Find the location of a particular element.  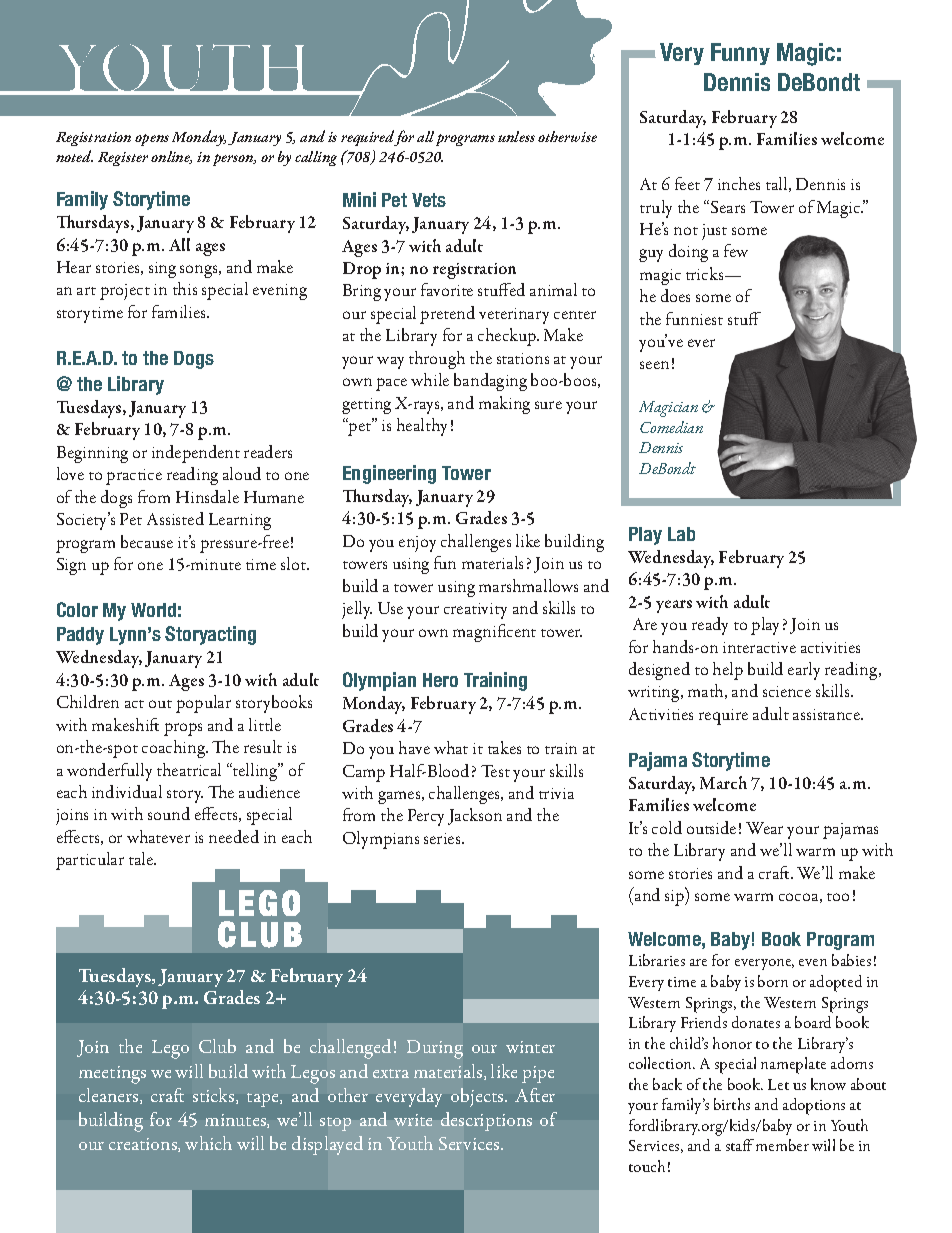

this is located at coordinates (185, 288).
